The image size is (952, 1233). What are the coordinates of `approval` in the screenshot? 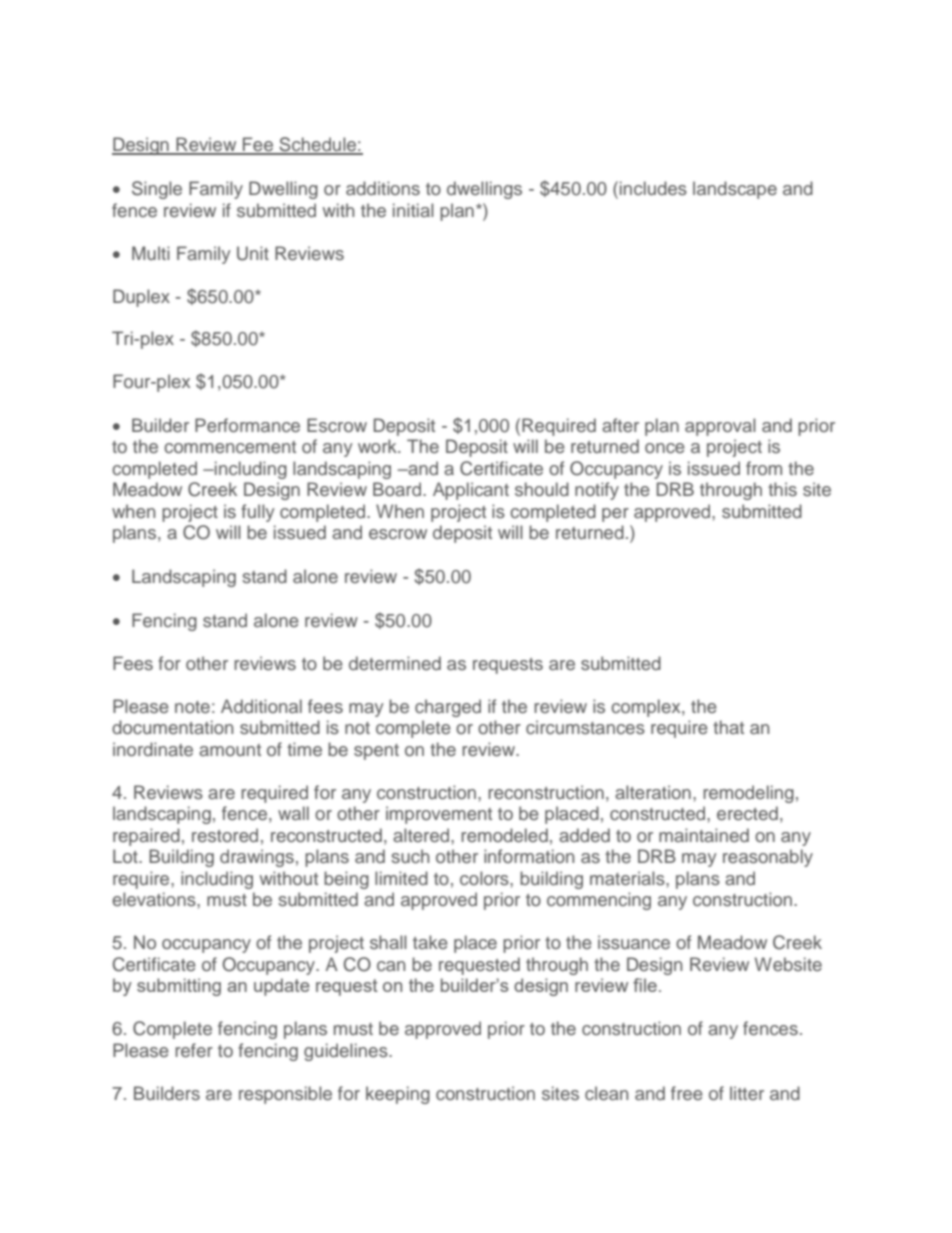 It's located at (720, 427).
